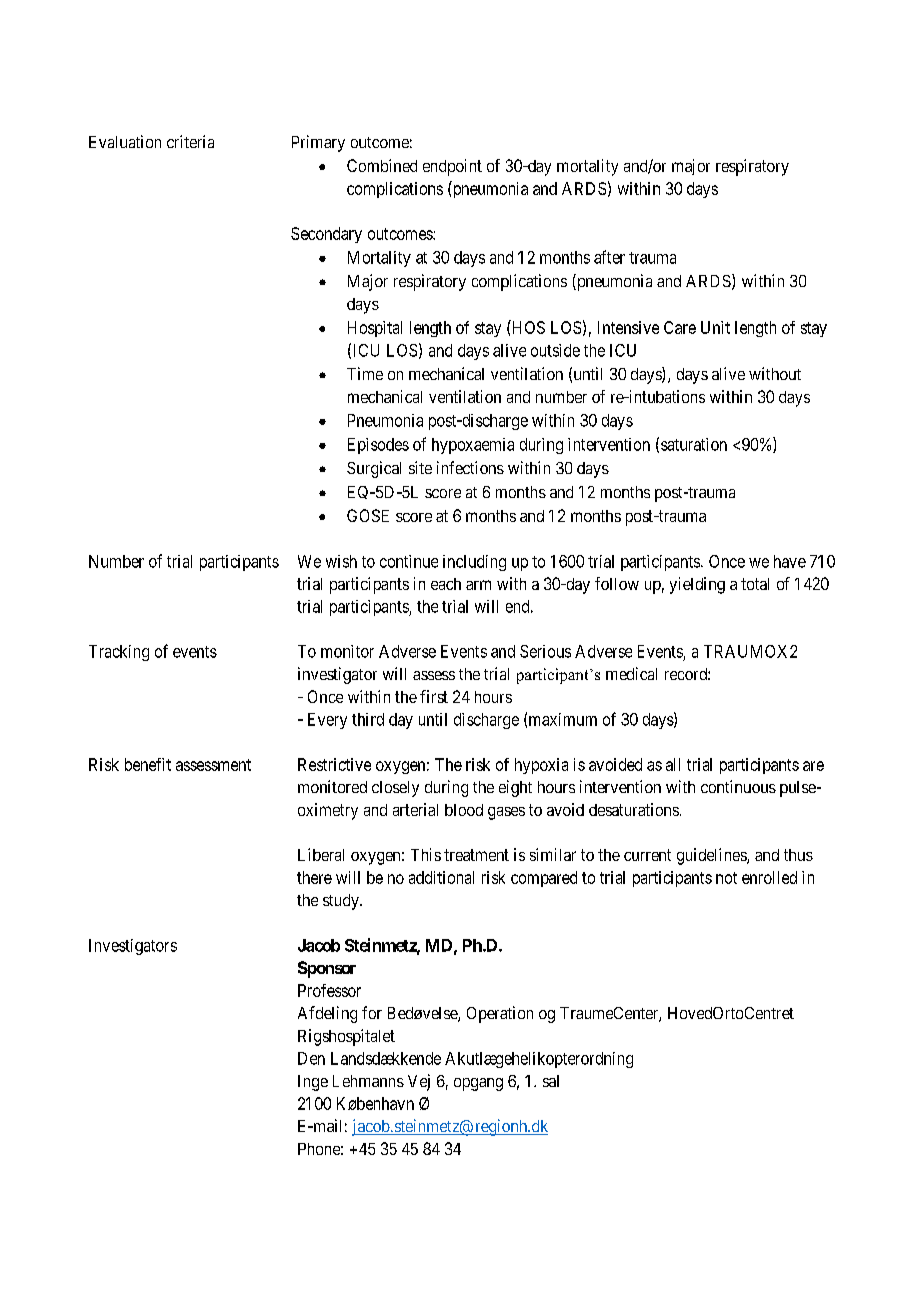 This screenshot has width=924, height=1308. I want to click on medical, so click(631, 673).
